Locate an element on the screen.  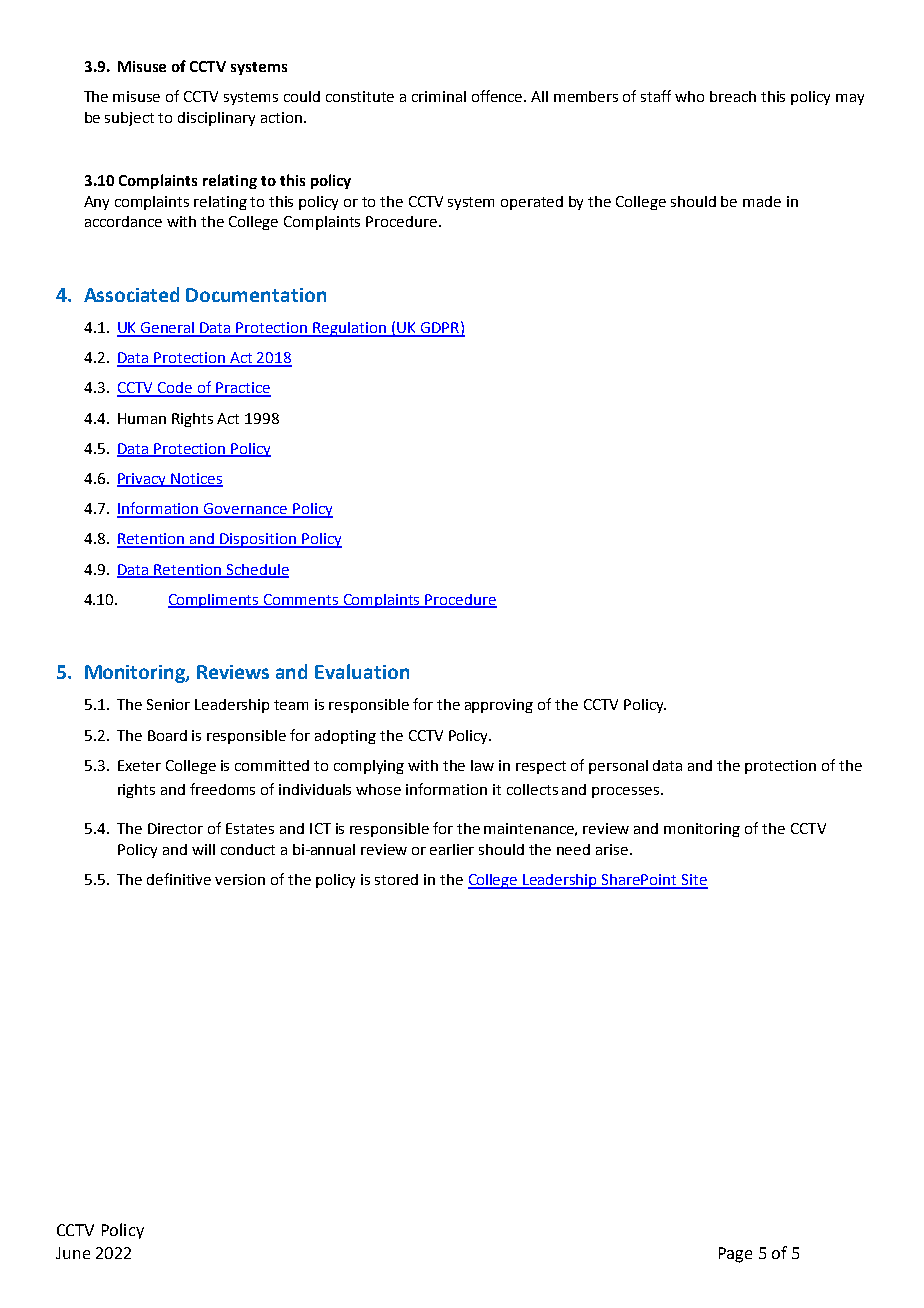
definitive is located at coordinates (179, 879).
